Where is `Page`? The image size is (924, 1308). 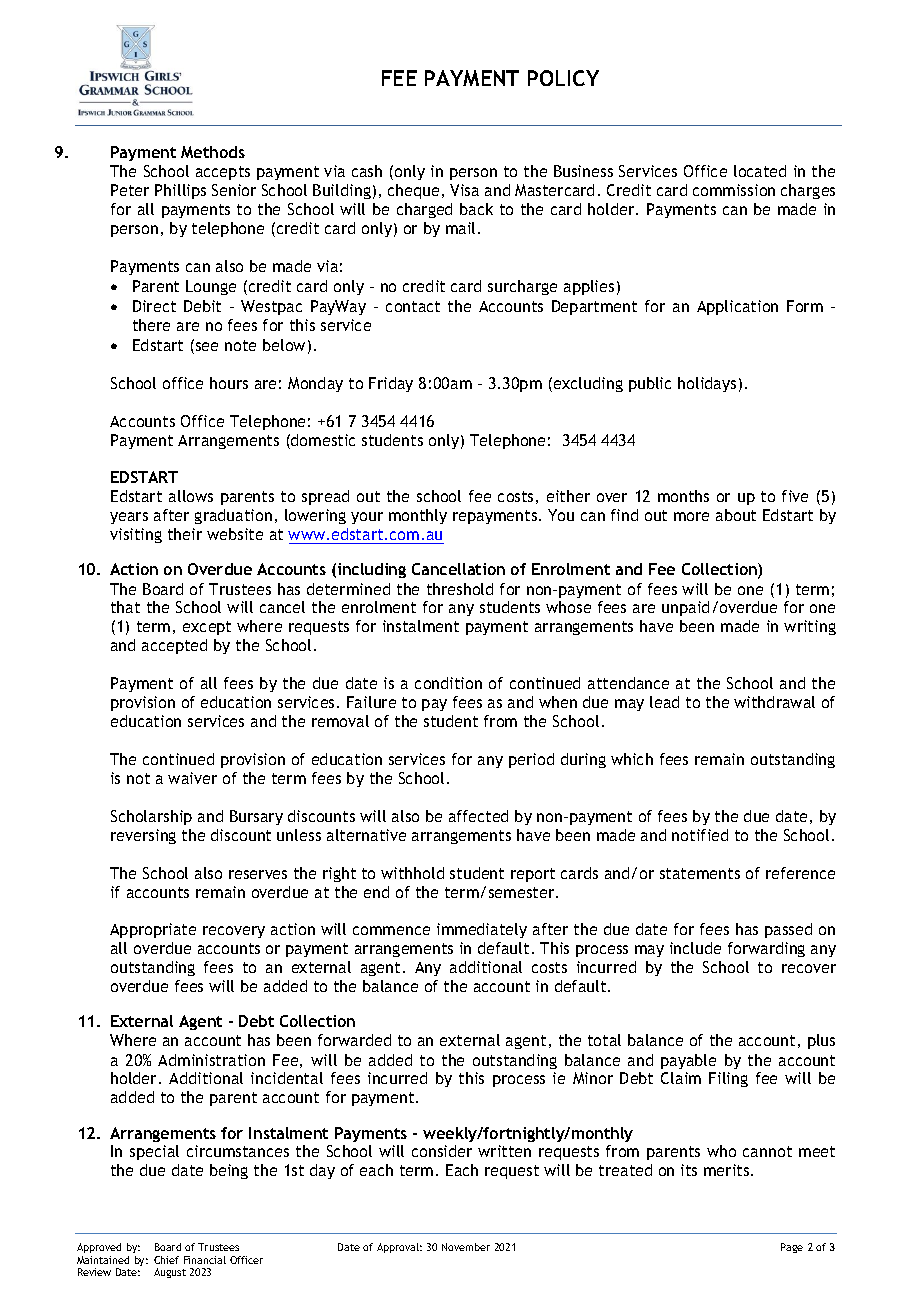
Page is located at coordinates (792, 1248).
